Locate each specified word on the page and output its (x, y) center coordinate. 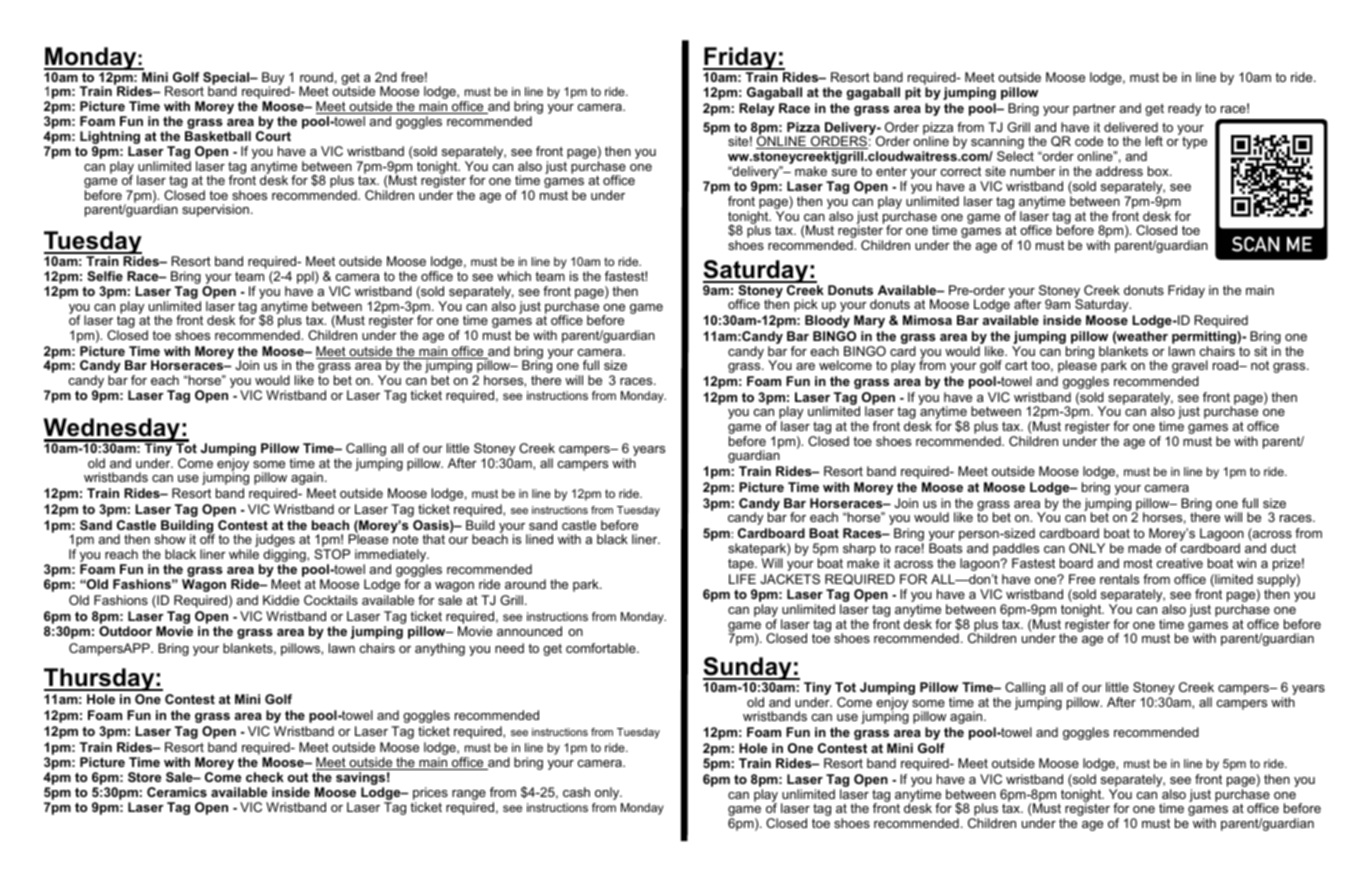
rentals (1119, 579)
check (265, 777)
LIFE (742, 579)
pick (806, 305)
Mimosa (927, 320)
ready (1184, 109)
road (1227, 365)
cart (1016, 365)
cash (576, 792)
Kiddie (281, 600)
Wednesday (112, 431)
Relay (757, 109)
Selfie (105, 276)
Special (227, 79)
